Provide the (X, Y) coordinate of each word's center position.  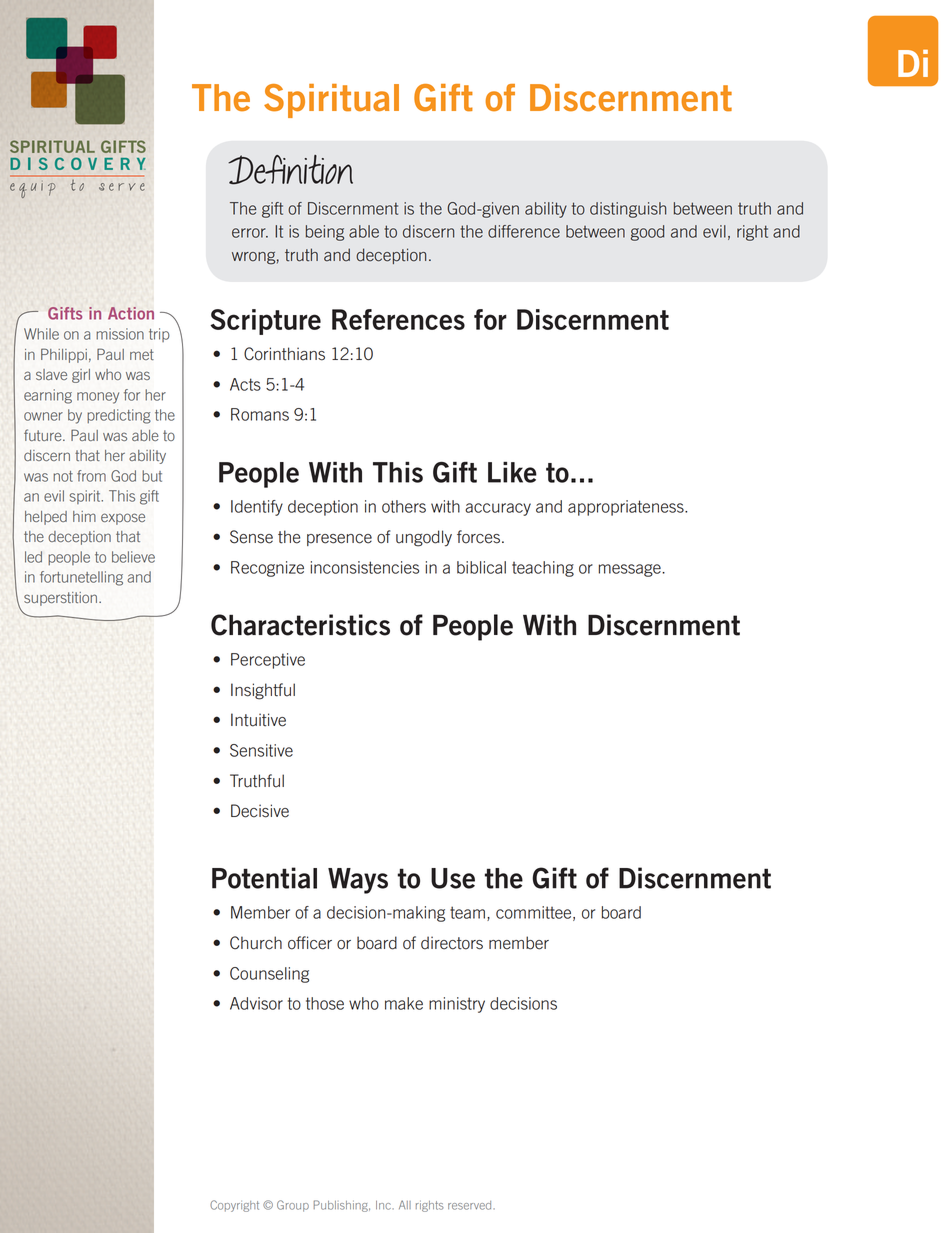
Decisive (260, 811)
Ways (358, 881)
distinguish (628, 210)
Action (131, 313)
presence (339, 540)
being (325, 233)
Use (453, 878)
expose (123, 519)
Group (293, 1206)
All (405, 1204)
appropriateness (627, 508)
